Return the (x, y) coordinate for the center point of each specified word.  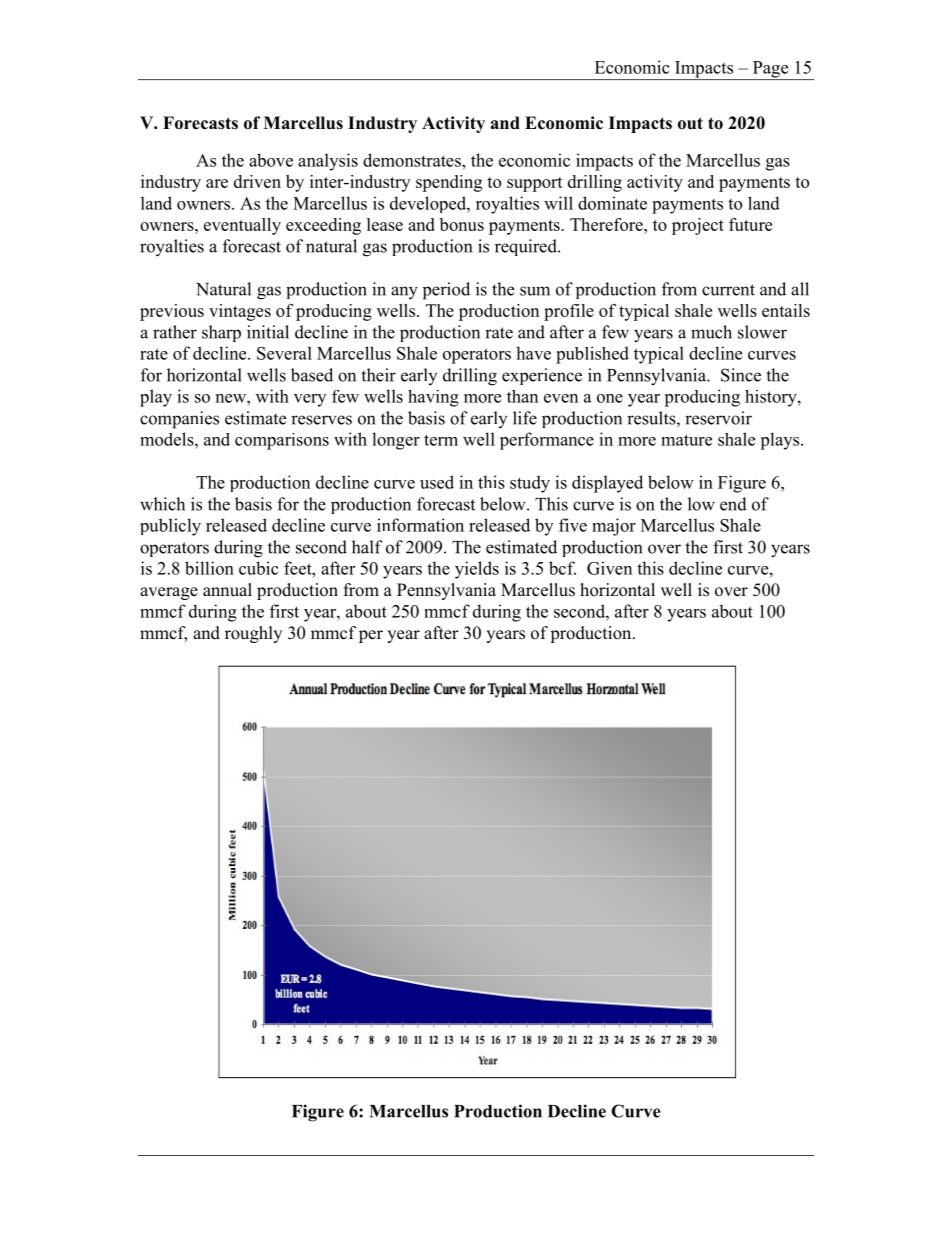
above (271, 160)
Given (609, 568)
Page (770, 70)
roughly (253, 634)
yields (477, 570)
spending (449, 183)
